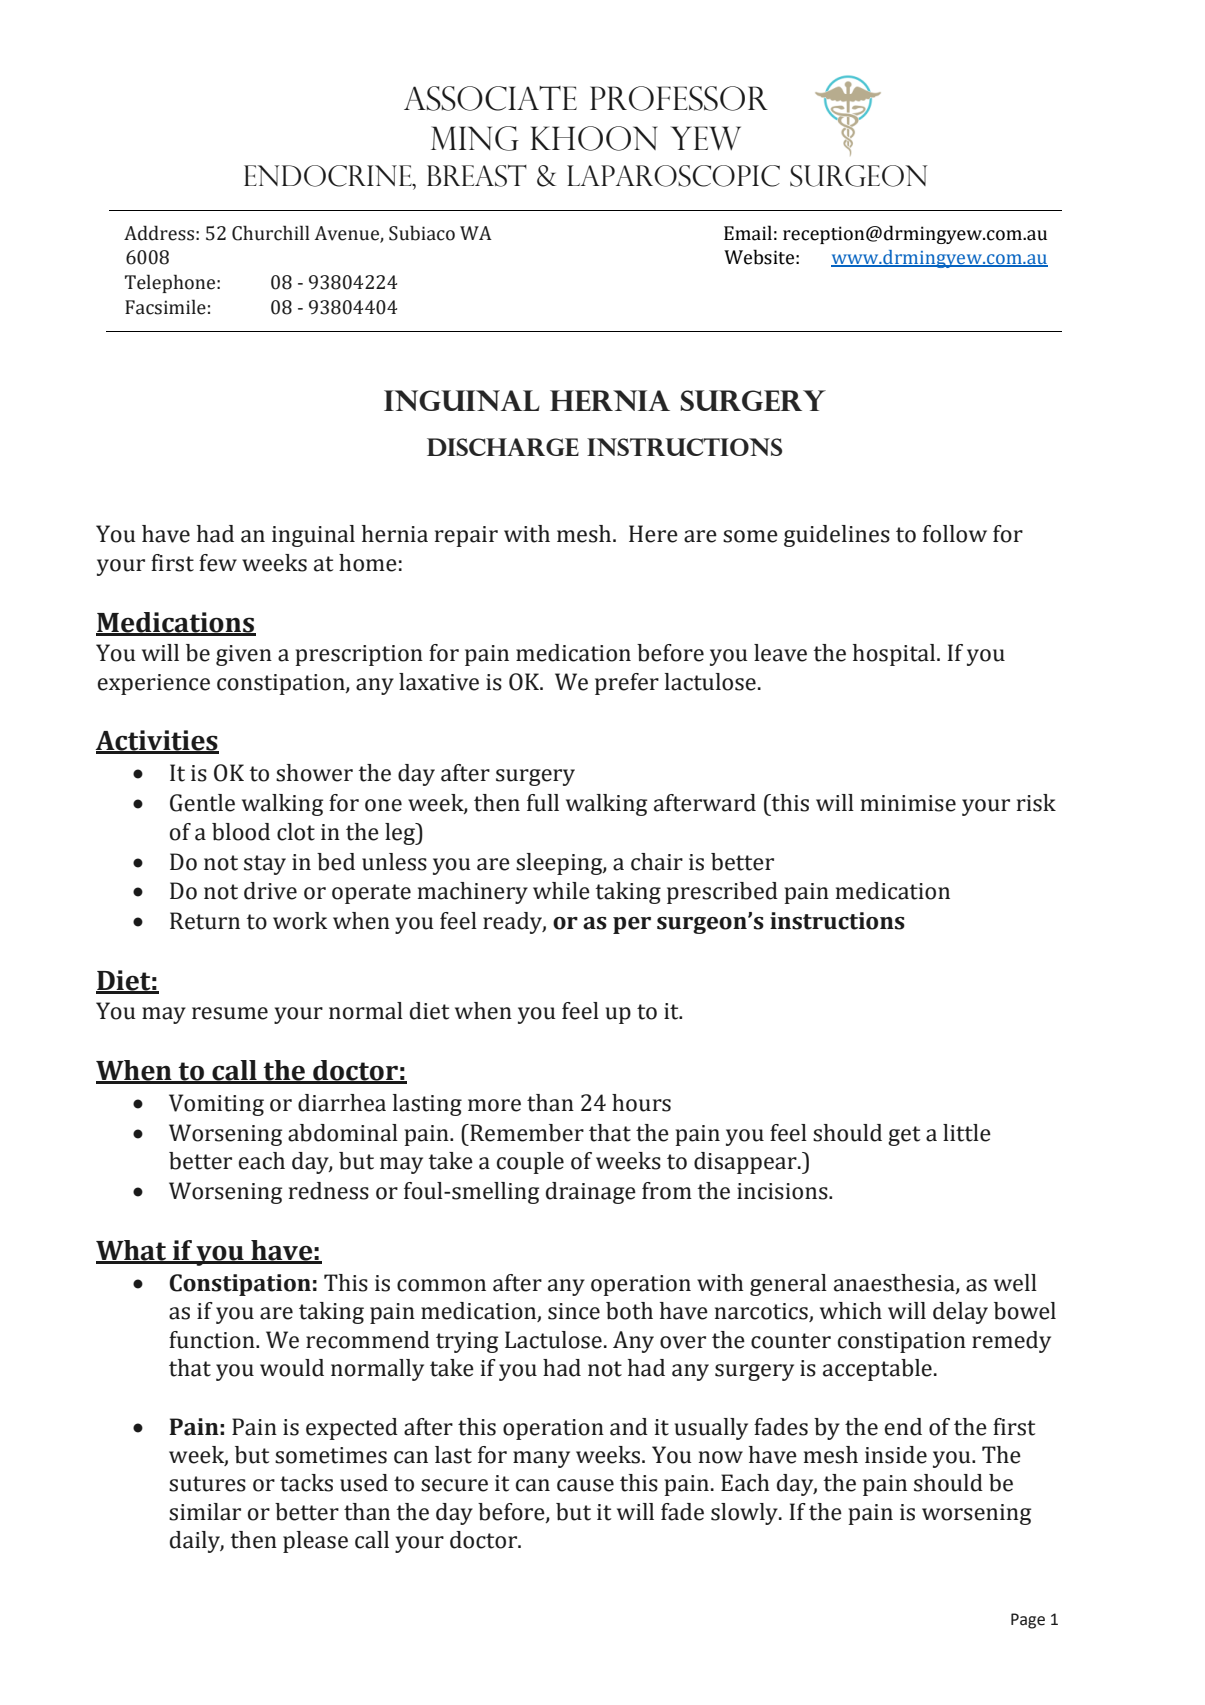 Image resolution: width=1205 pixels, height=1705 pixels. I want to click on drainage, so click(591, 1193).
